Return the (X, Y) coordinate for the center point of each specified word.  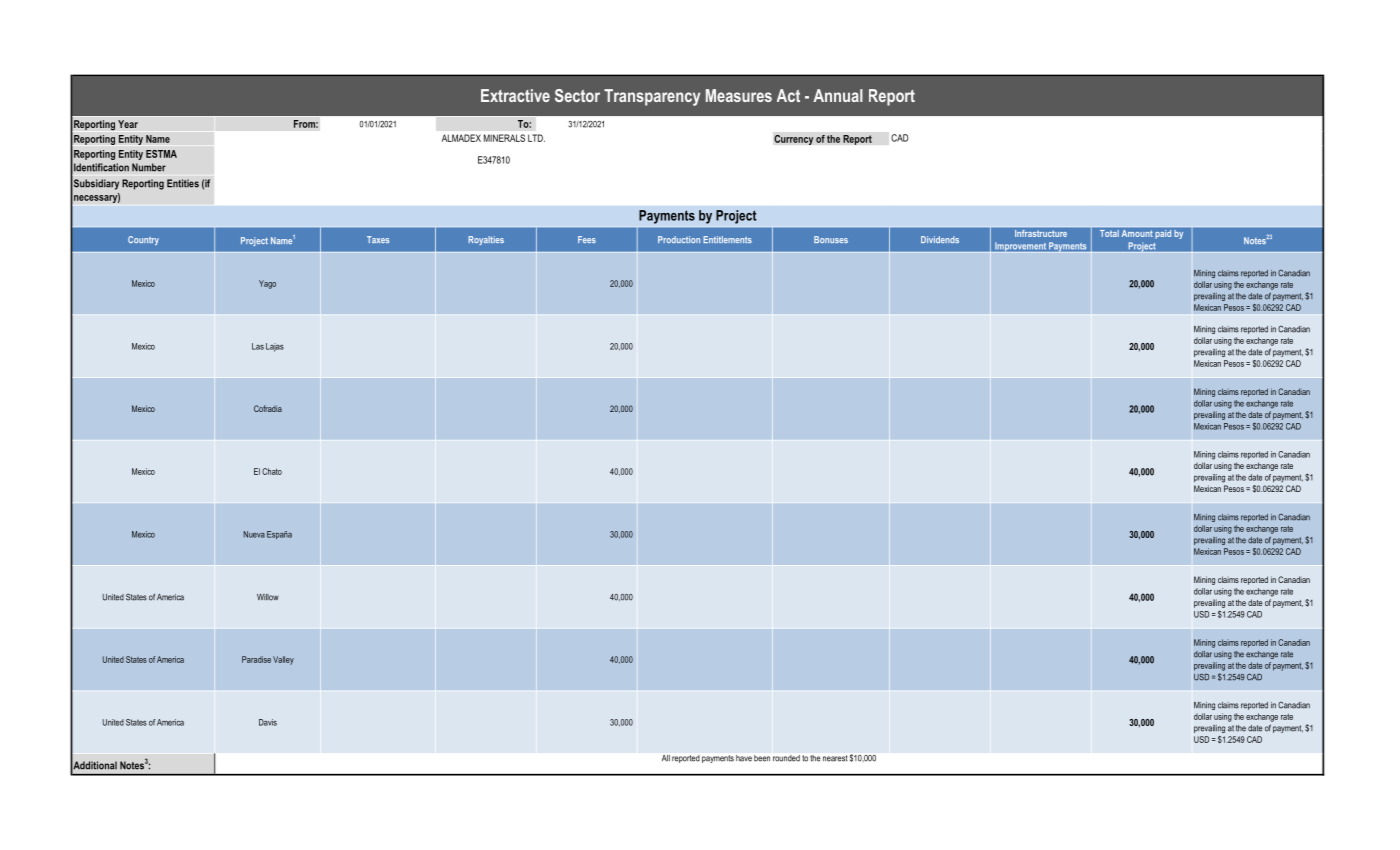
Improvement (1020, 248)
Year (128, 124)
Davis (268, 722)
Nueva (254, 534)
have (744, 758)
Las (258, 346)
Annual (838, 95)
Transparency (652, 97)
